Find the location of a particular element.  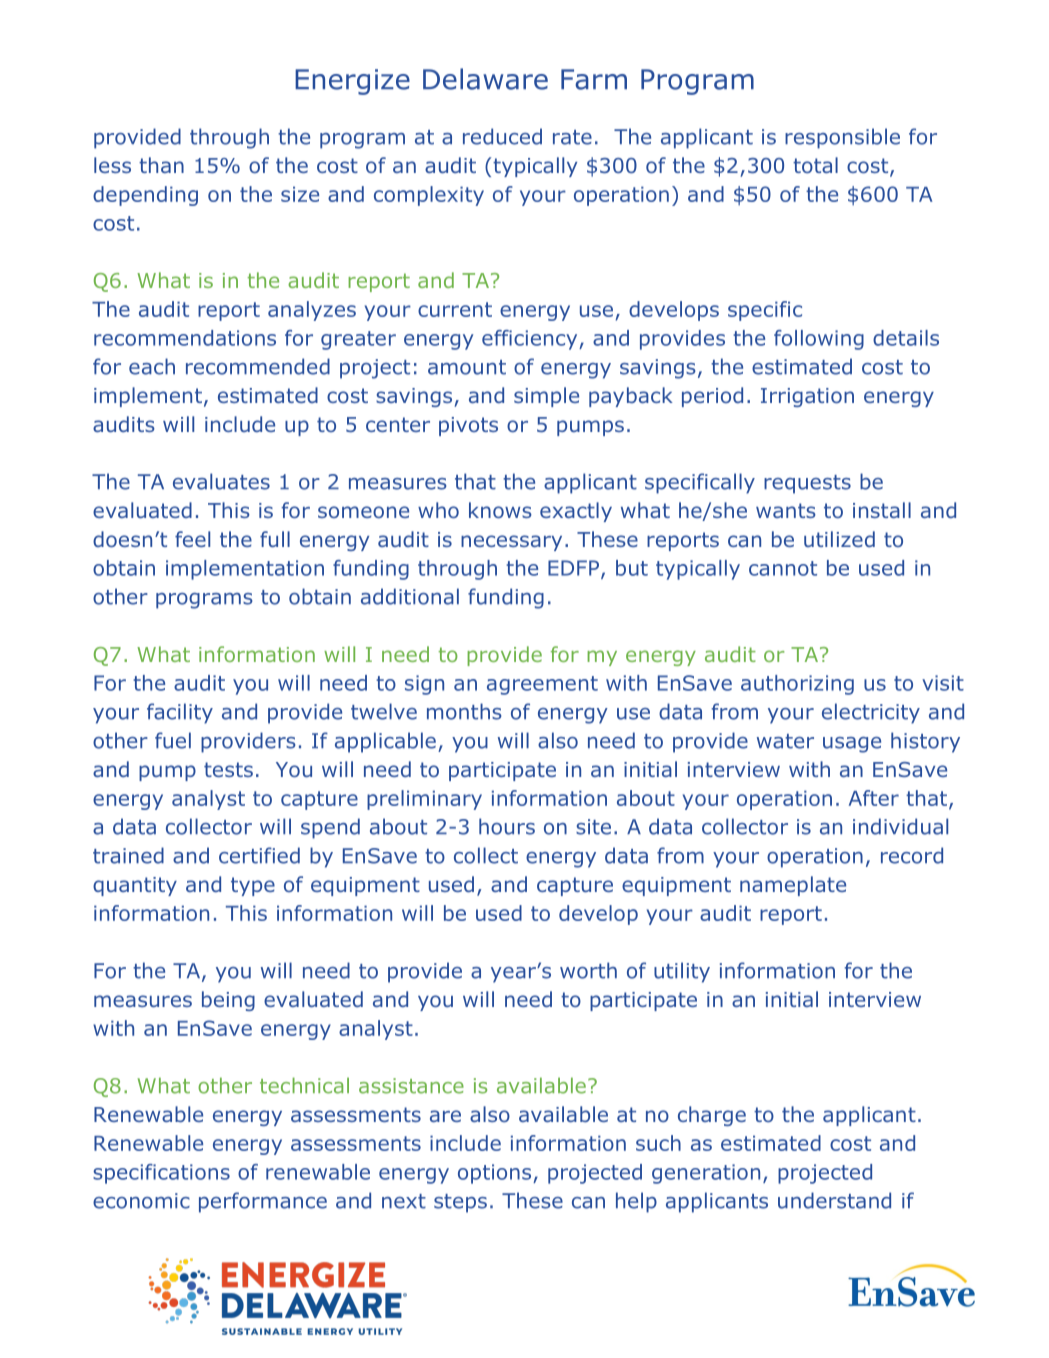

agreement is located at coordinates (542, 685).
